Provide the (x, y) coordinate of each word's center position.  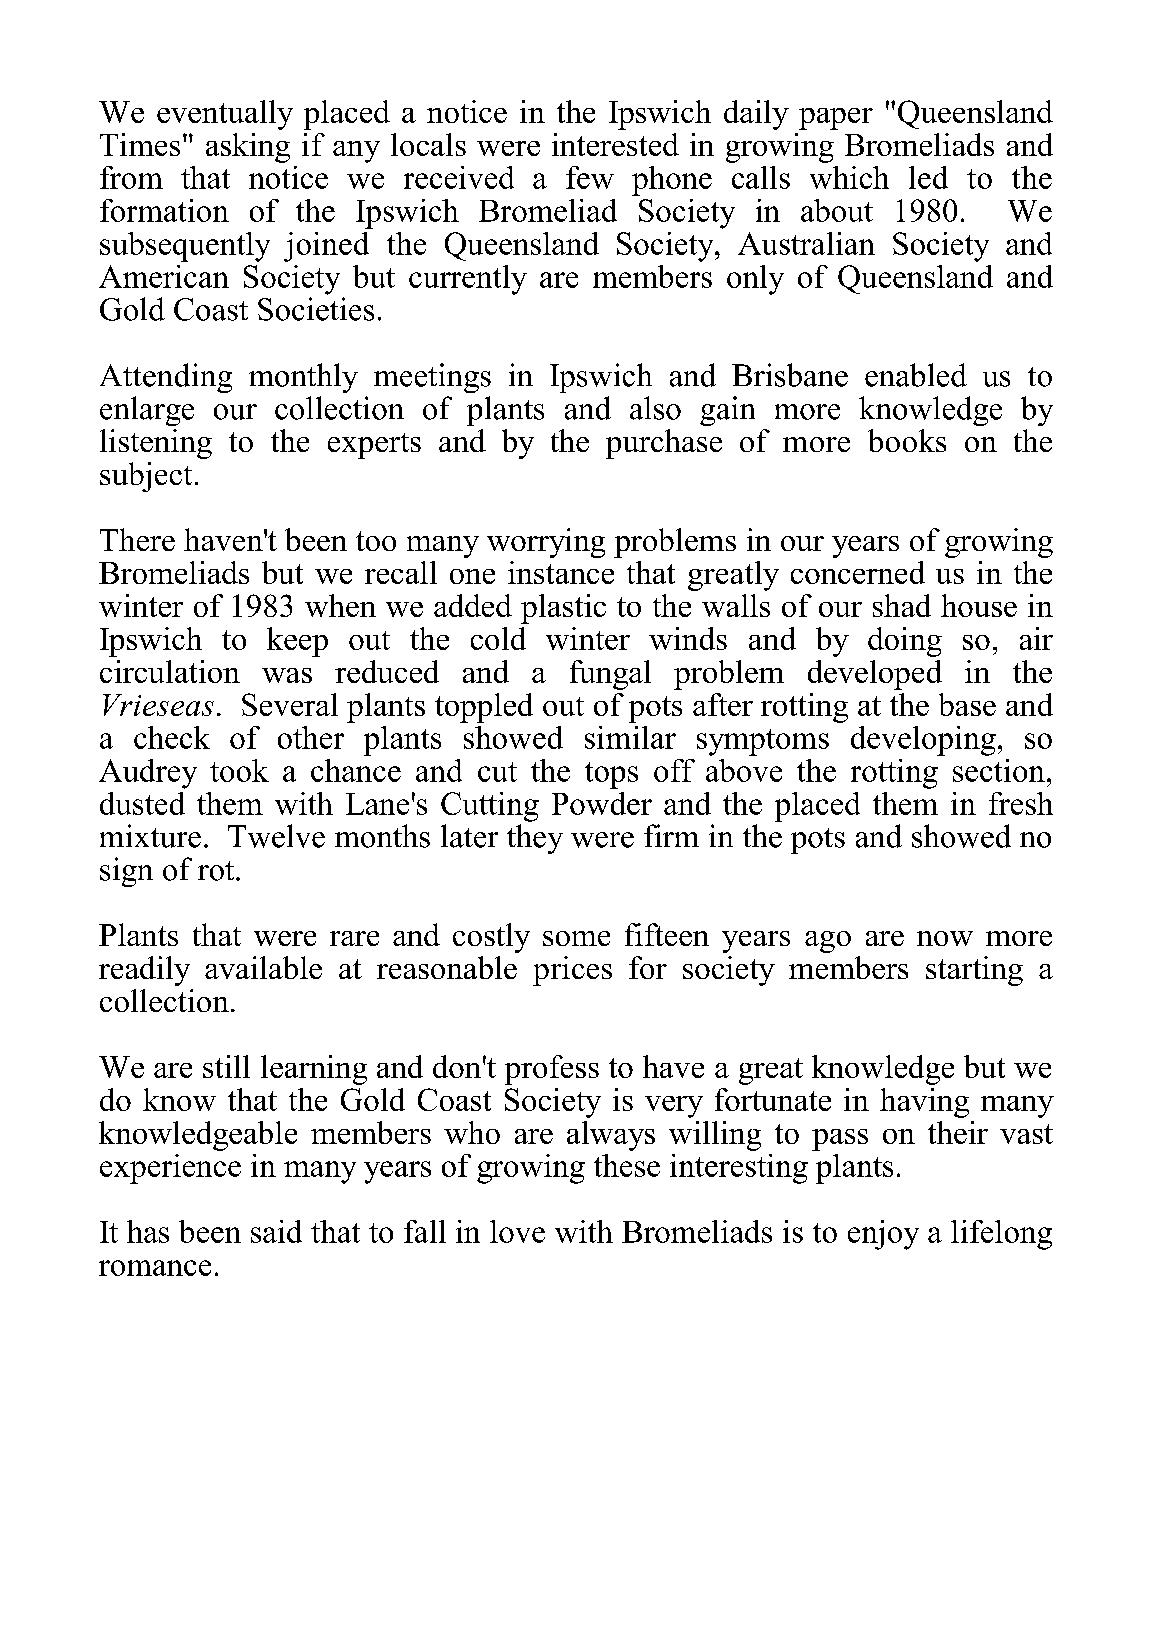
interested (615, 144)
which (849, 177)
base (967, 704)
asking (248, 148)
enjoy (883, 1235)
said (276, 1231)
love (517, 1231)
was (287, 675)
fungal (610, 675)
